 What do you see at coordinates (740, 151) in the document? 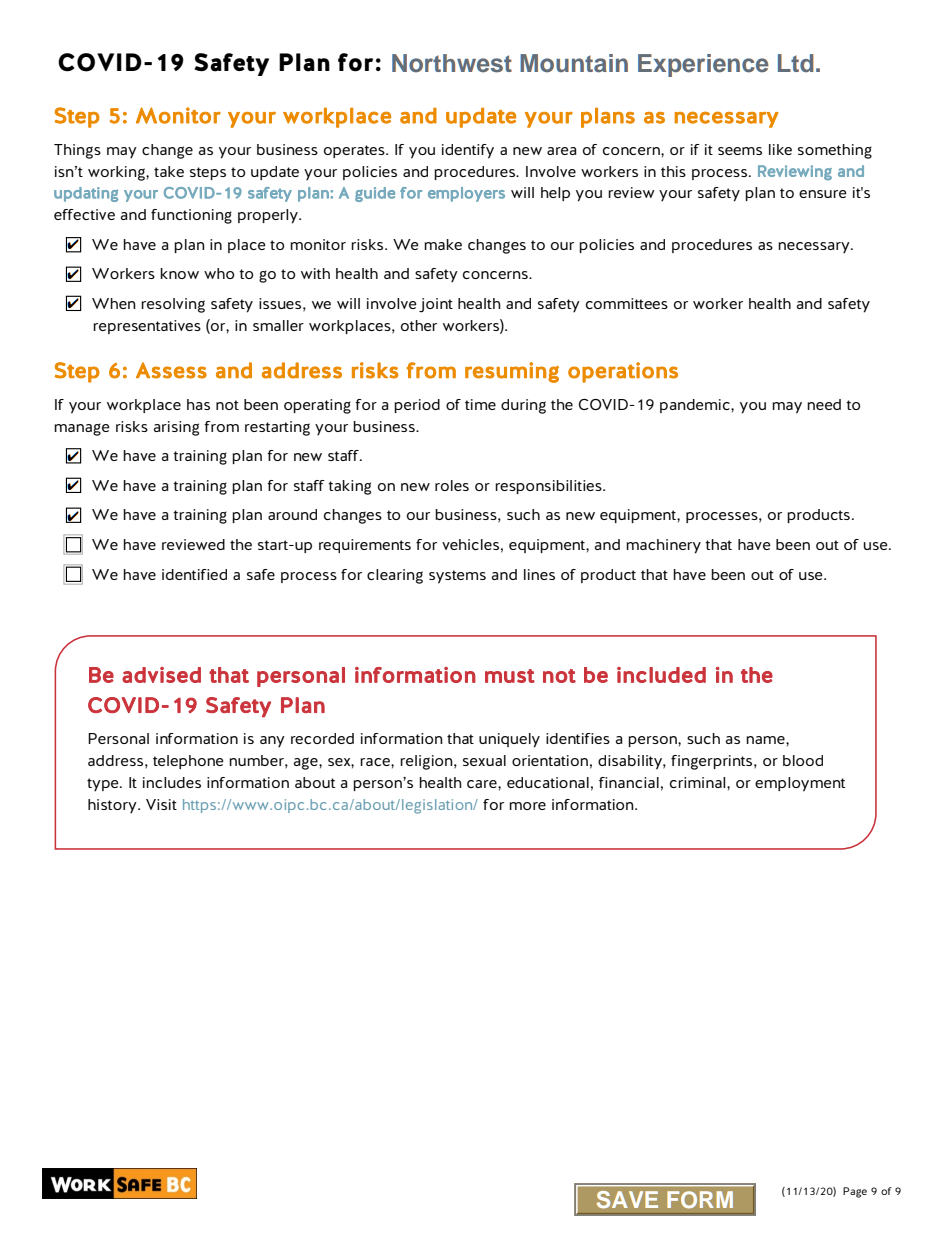
I see `seems` at bounding box center [740, 151].
